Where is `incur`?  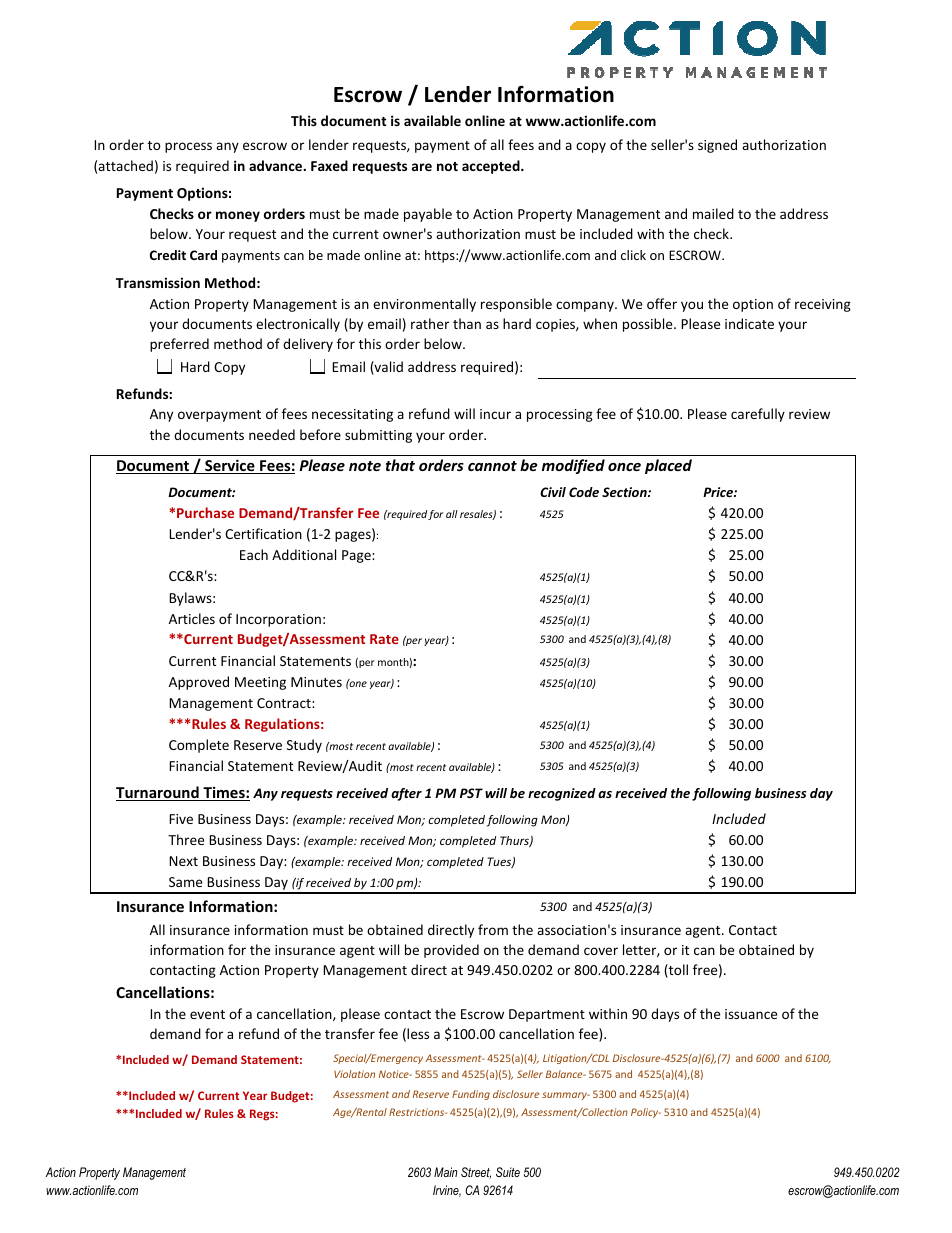 incur is located at coordinates (495, 414).
